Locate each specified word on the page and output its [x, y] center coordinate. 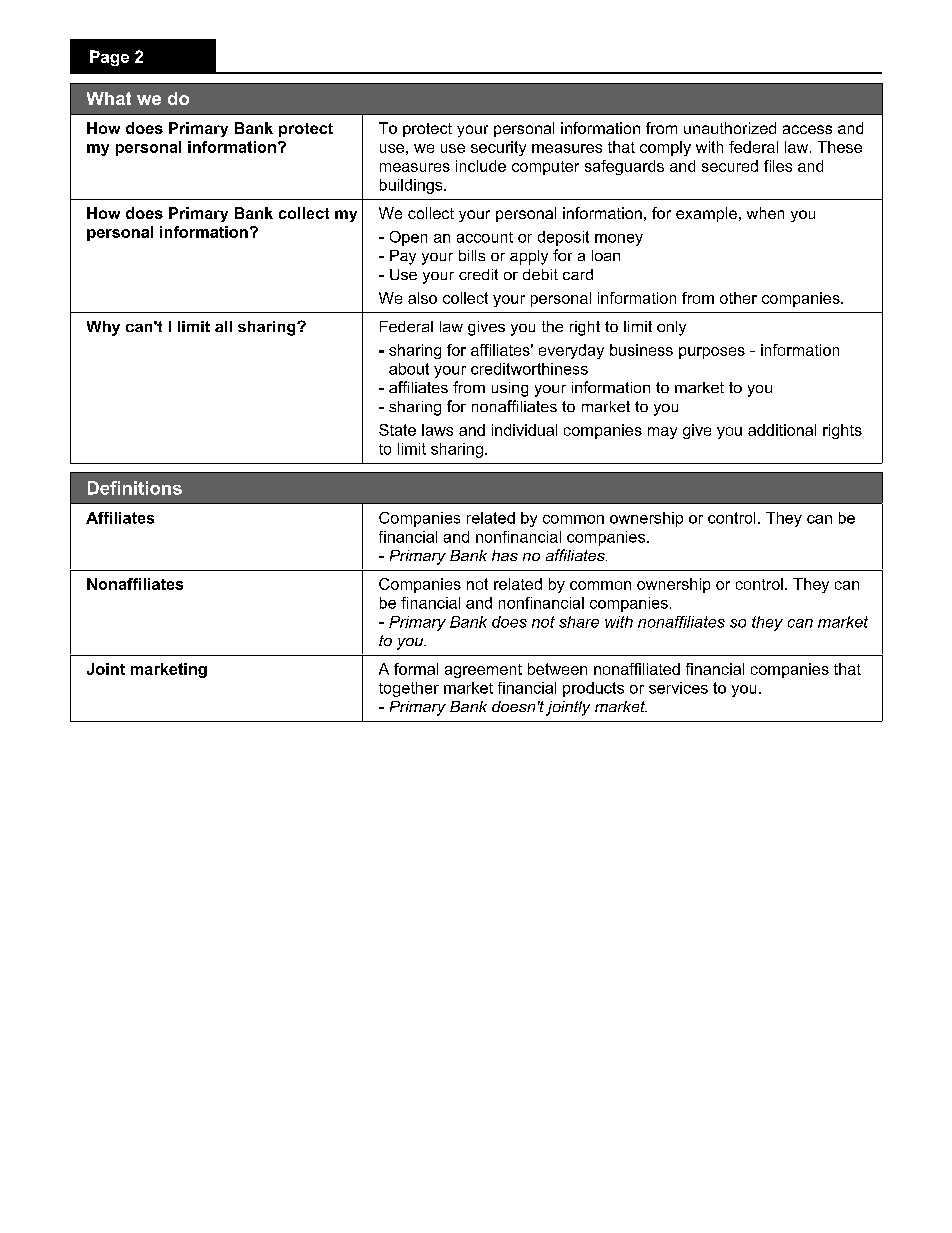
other [738, 298]
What [109, 98]
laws [437, 430]
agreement [483, 671]
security [498, 148]
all [223, 326]
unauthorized [730, 128]
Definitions [135, 488]
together [409, 689]
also [422, 298]
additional [782, 430]
